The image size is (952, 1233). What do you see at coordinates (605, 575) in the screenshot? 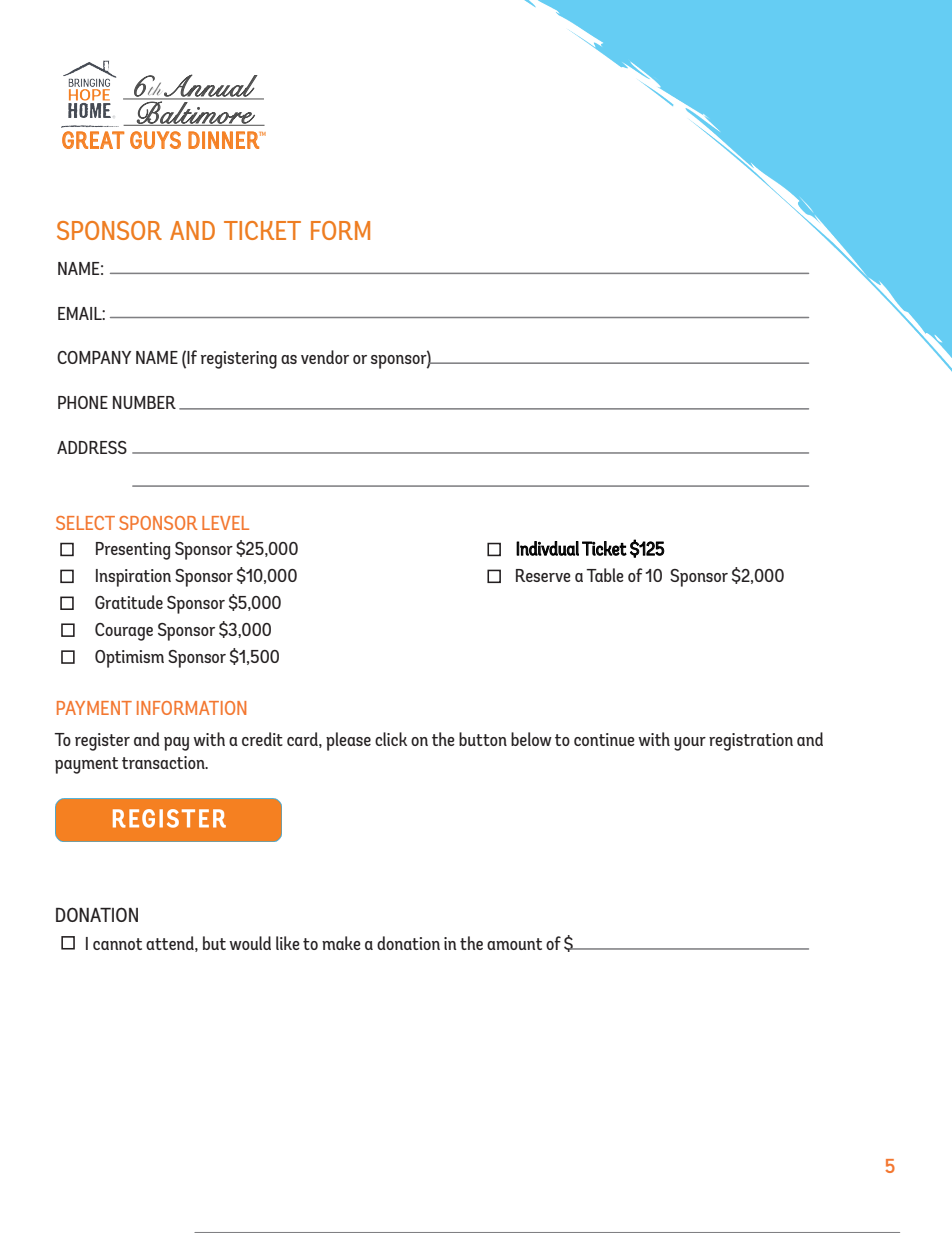
I see `Table` at bounding box center [605, 575].
